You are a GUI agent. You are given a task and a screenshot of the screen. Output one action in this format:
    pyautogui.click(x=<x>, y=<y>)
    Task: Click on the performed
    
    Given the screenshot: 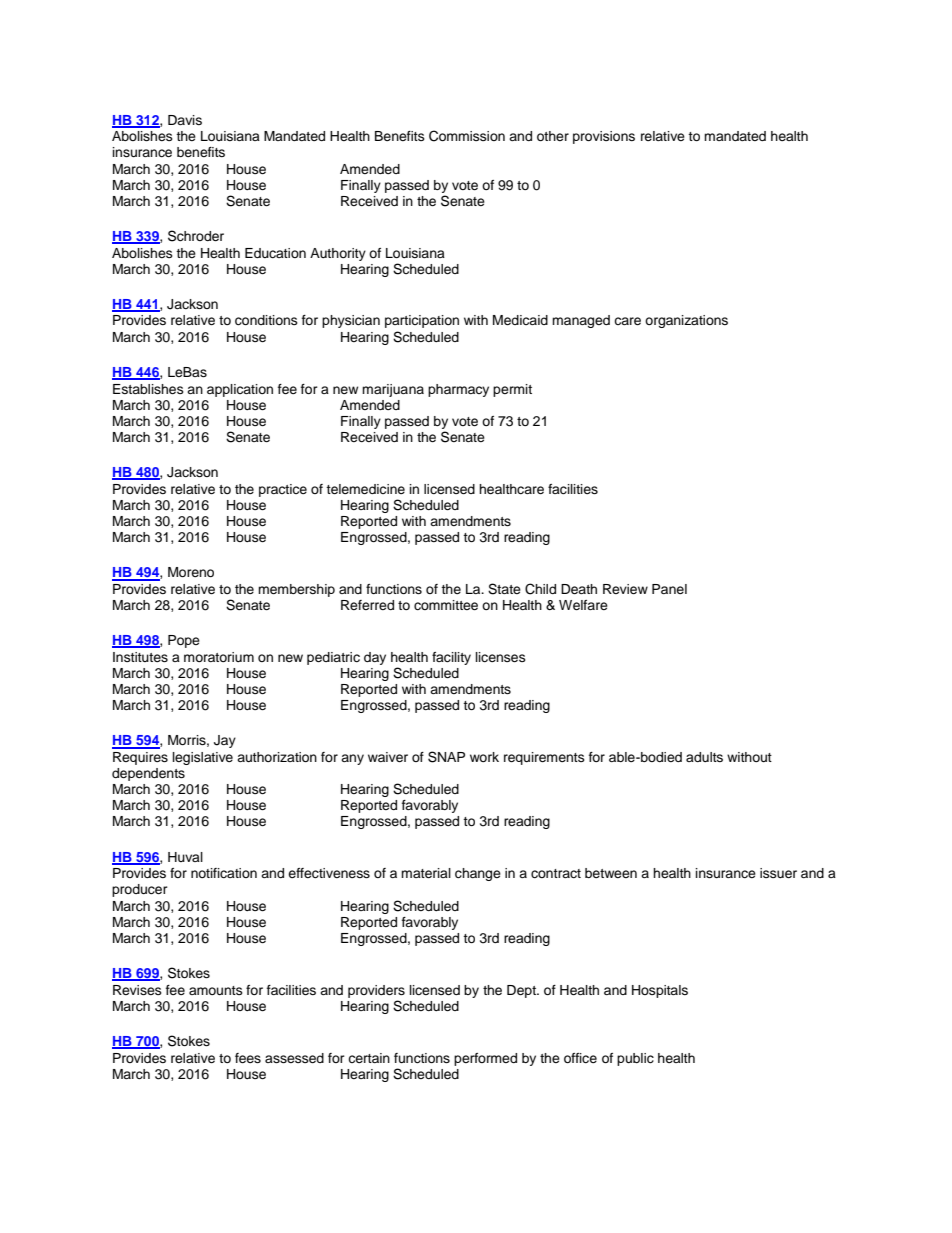 What is the action you would take?
    pyautogui.click(x=485, y=1059)
